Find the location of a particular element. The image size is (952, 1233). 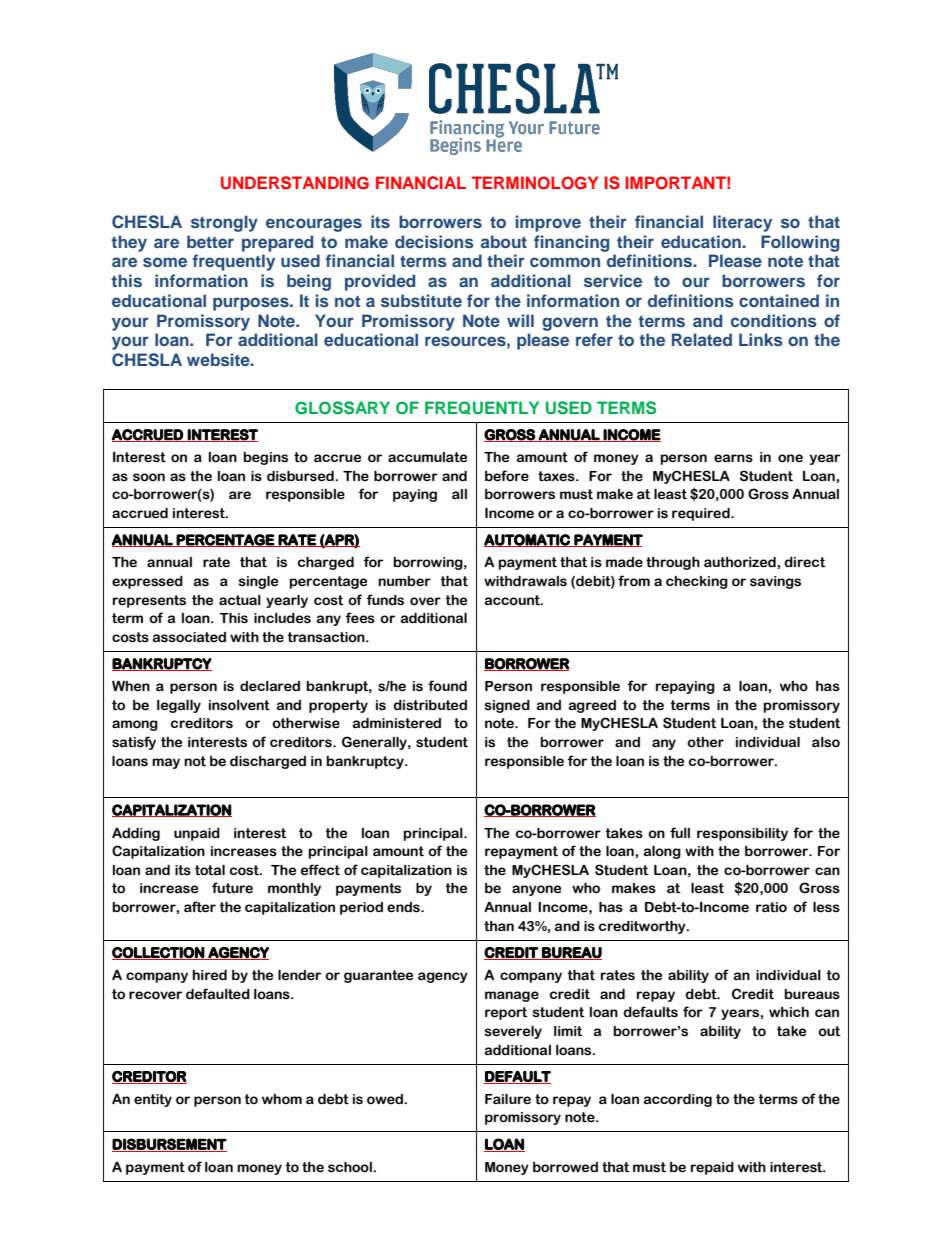

strongly is located at coordinates (224, 223).
